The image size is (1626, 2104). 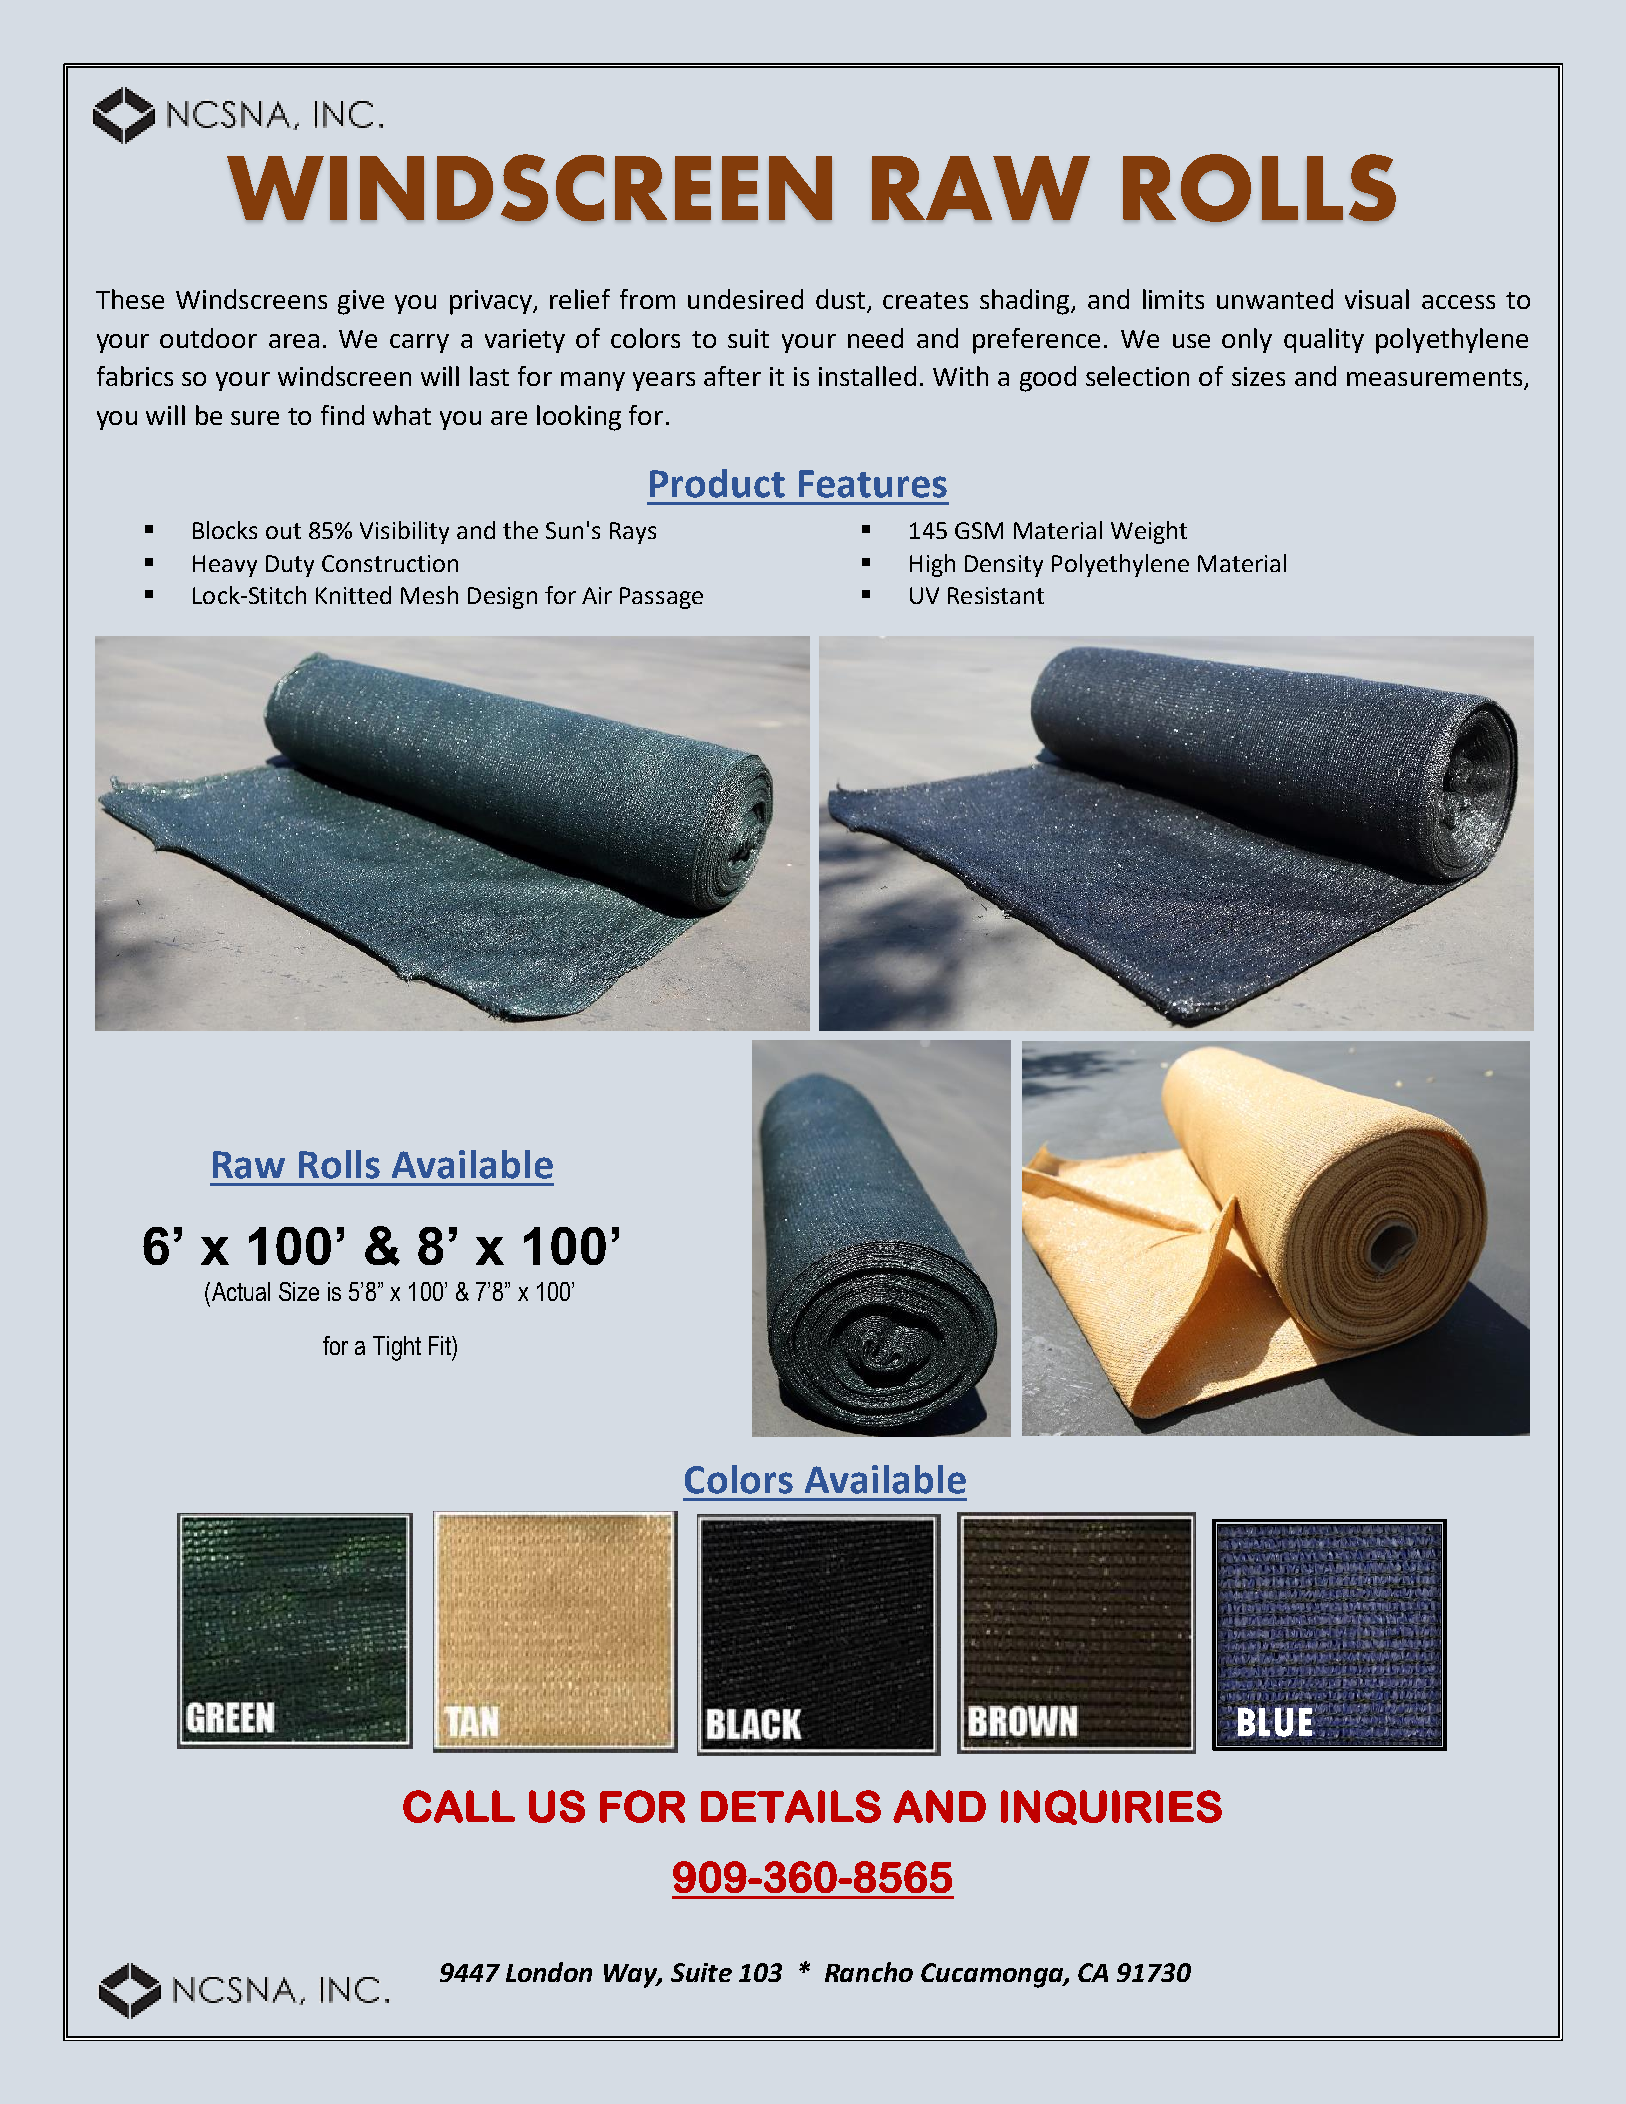 I want to click on INQUIRIES, so click(x=1111, y=1807).
